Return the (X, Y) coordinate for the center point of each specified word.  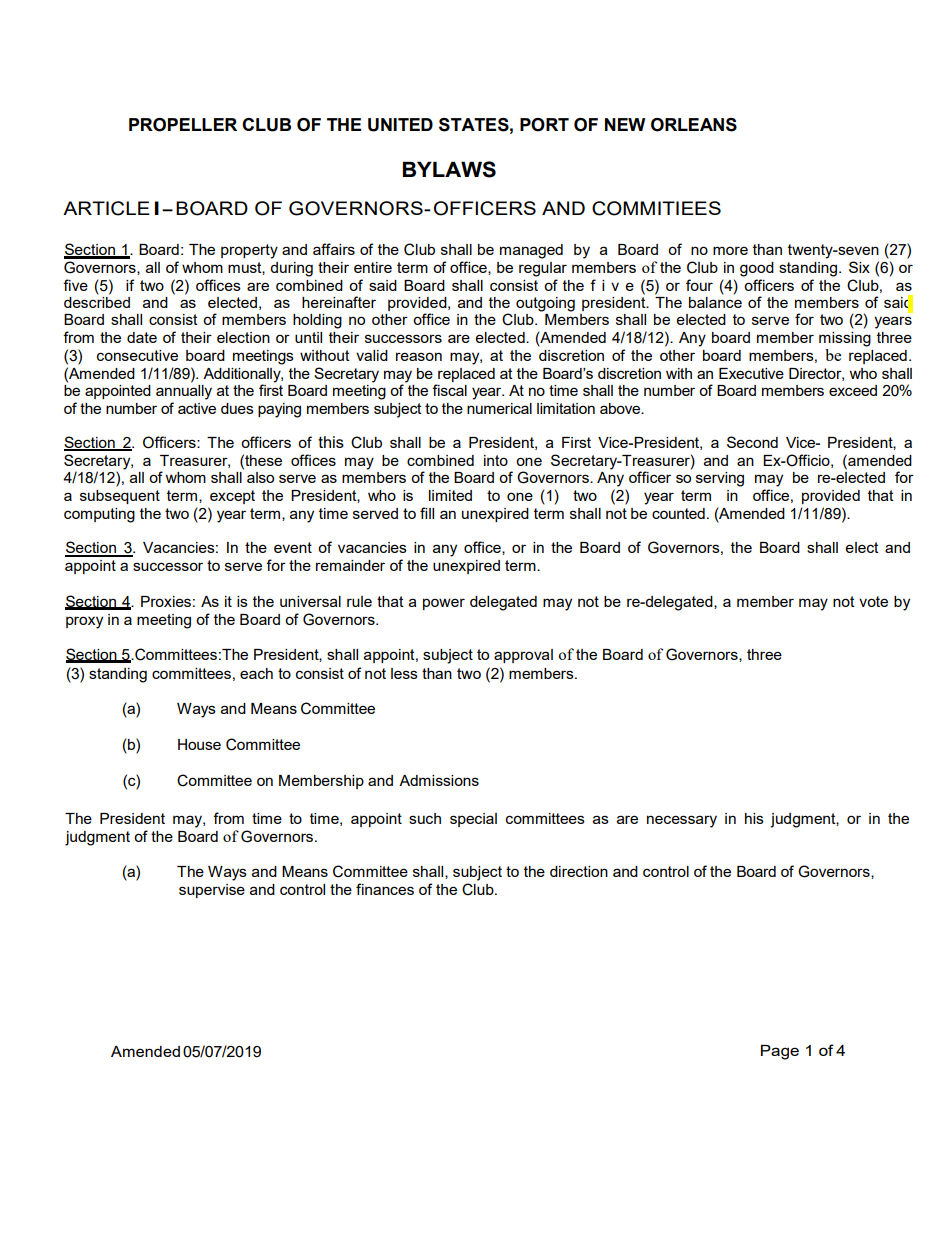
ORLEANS (694, 125)
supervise (212, 891)
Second (752, 442)
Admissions (439, 780)
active (197, 408)
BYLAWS (449, 169)
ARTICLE (106, 208)
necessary (682, 821)
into (496, 460)
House (199, 744)
